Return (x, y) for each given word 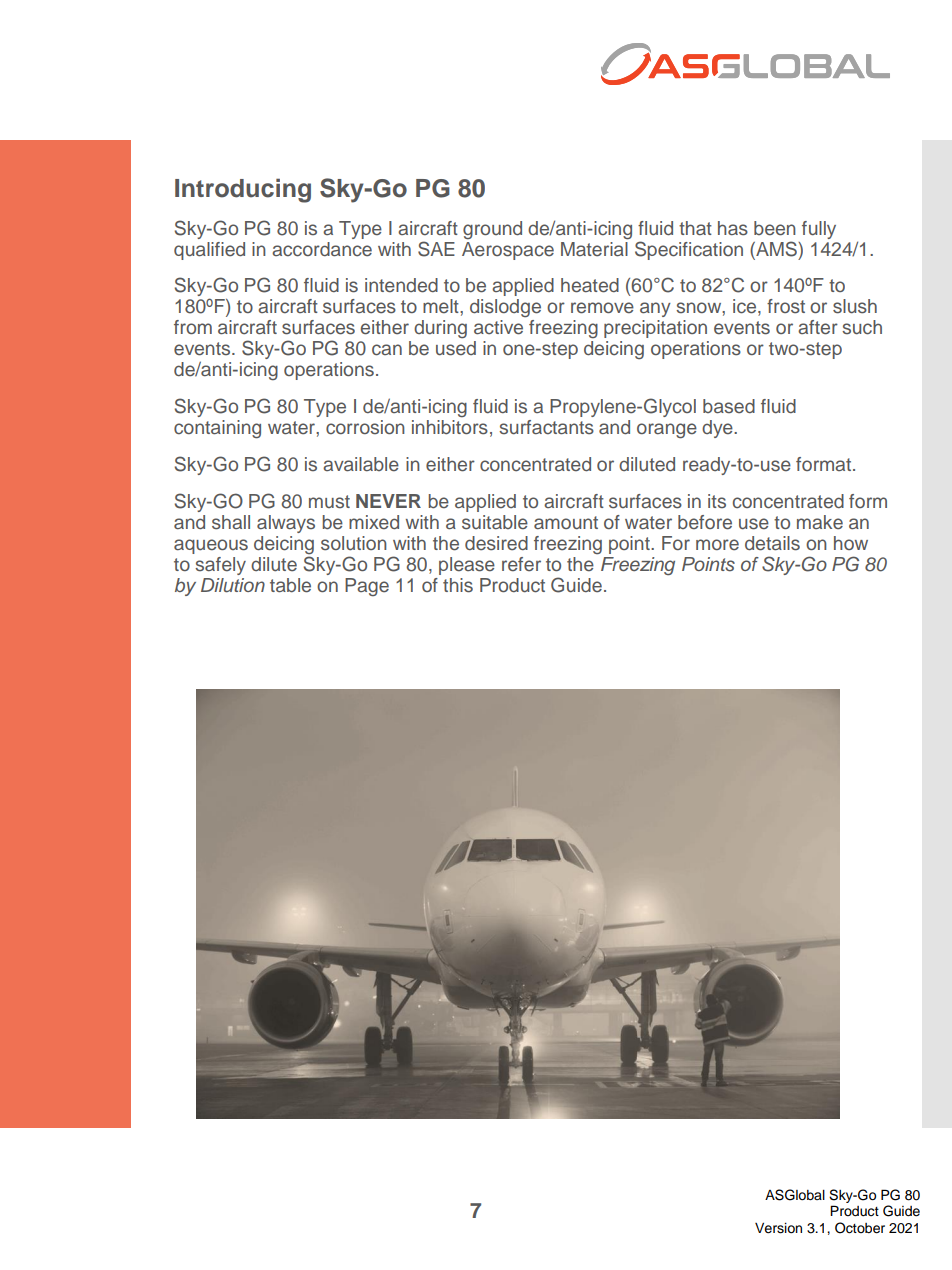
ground (492, 230)
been (775, 228)
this (458, 585)
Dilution (233, 585)
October (860, 1228)
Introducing (243, 190)
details (772, 543)
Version (778, 1228)
